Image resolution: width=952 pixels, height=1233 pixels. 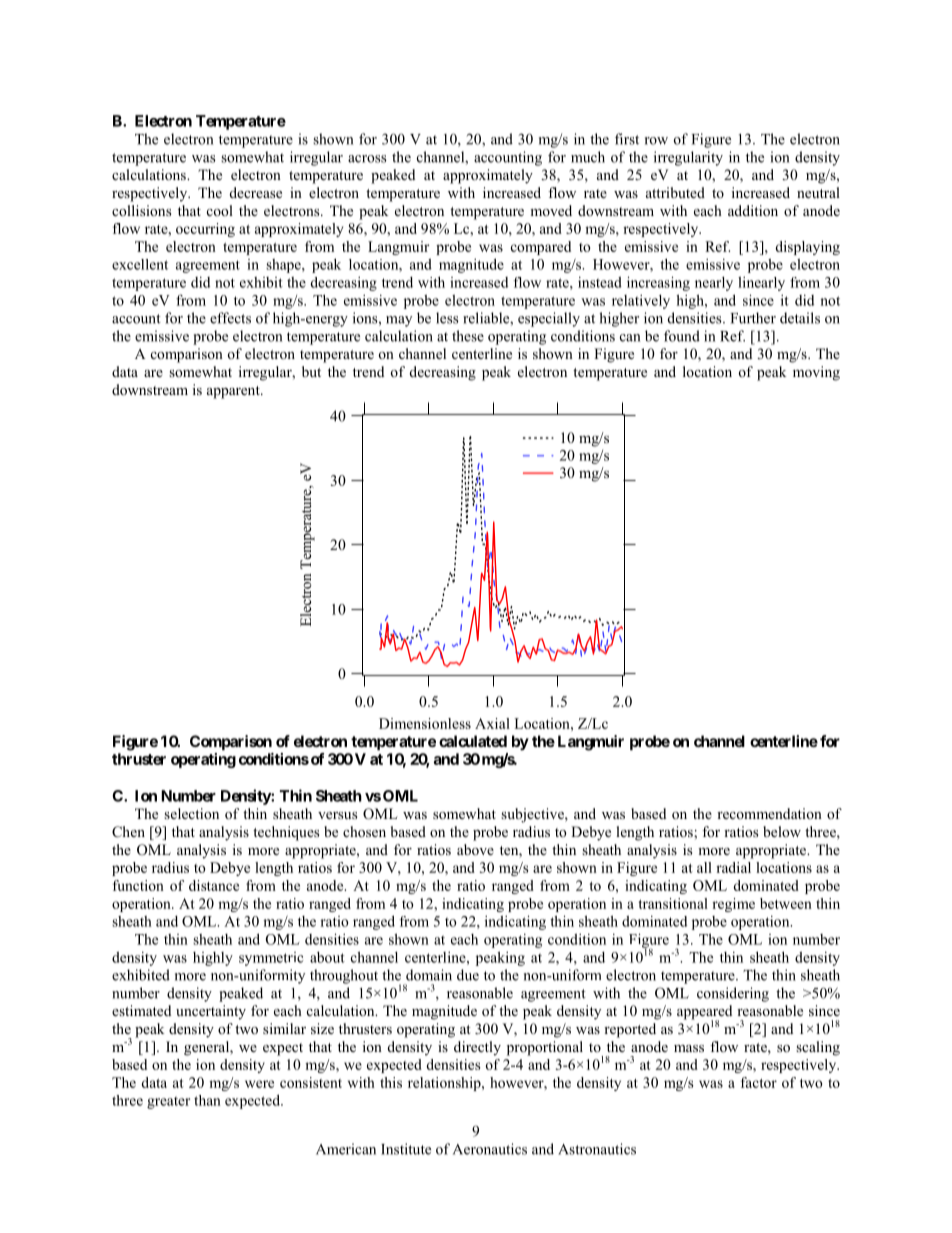 What do you see at coordinates (733, 867) in the document?
I see `radial` at bounding box center [733, 867].
